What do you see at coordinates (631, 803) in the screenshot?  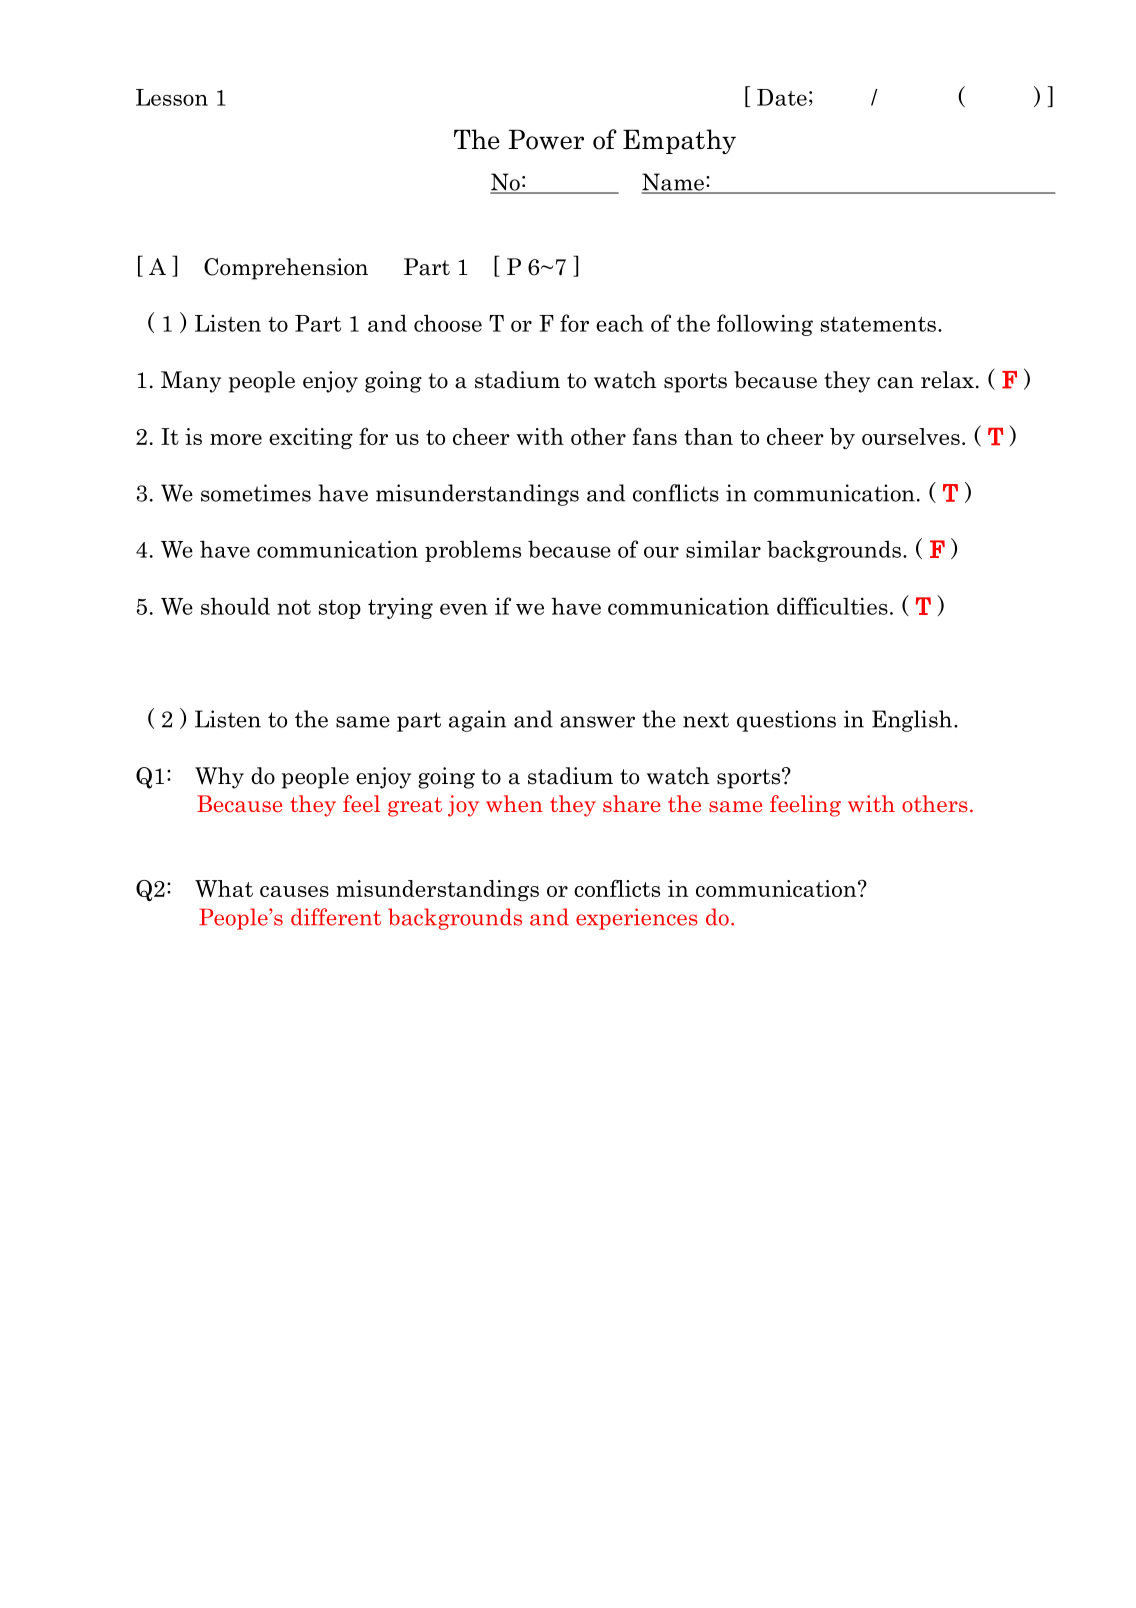 I see `share` at bounding box center [631, 803].
